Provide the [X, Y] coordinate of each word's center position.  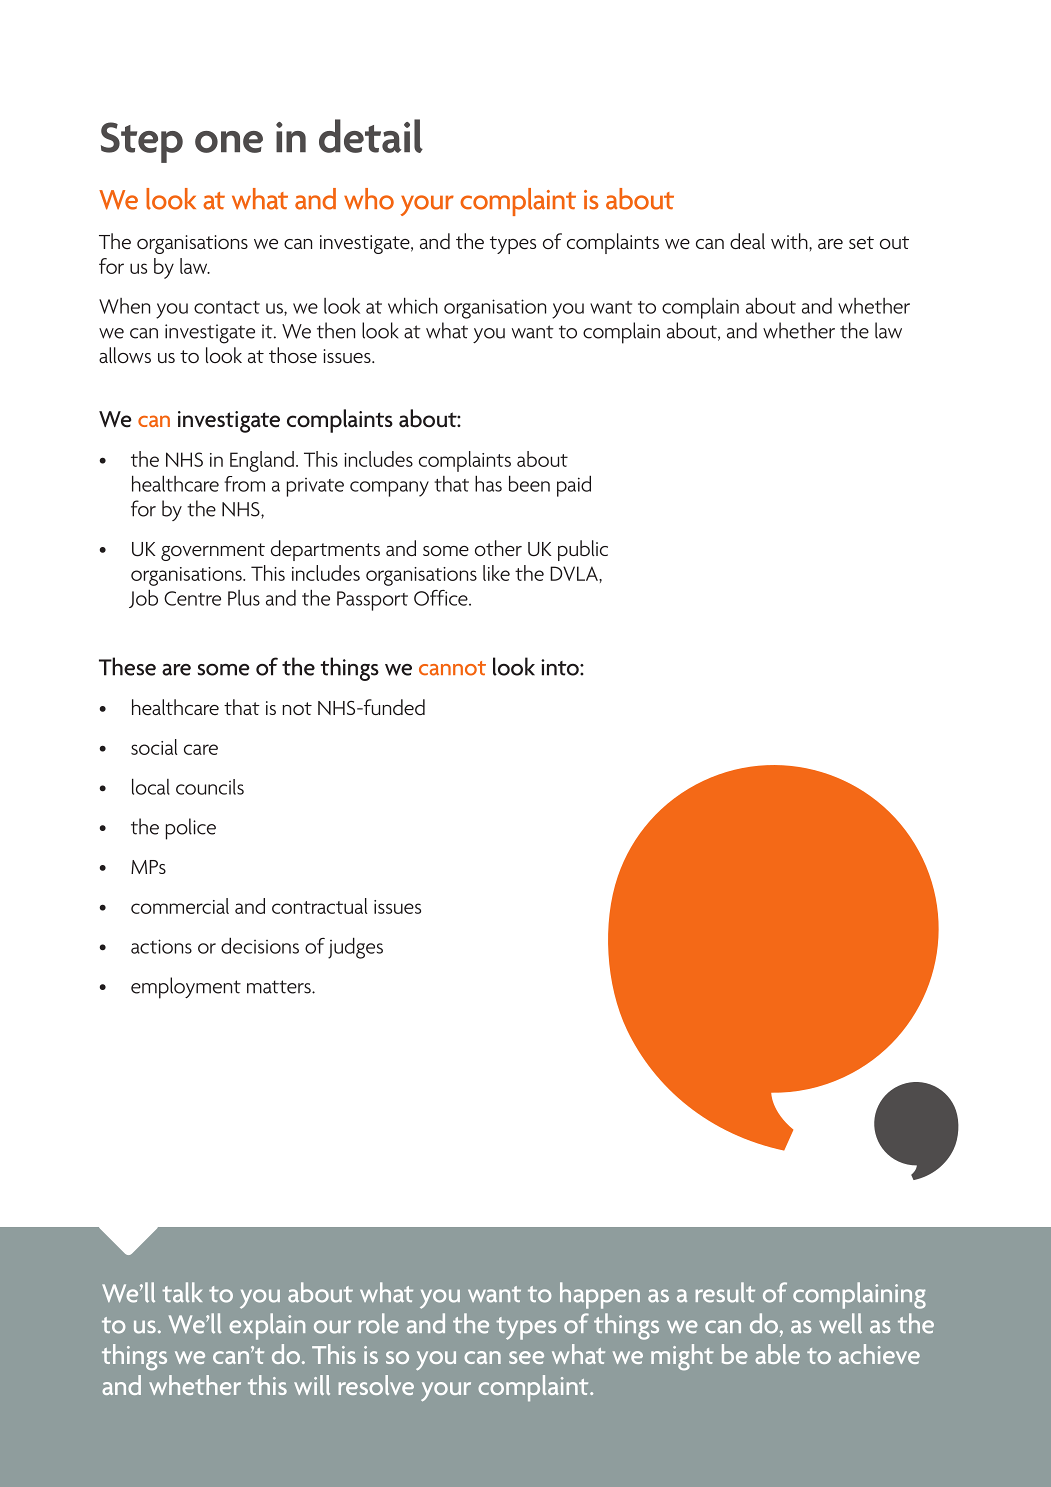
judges [355, 948]
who [369, 199]
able [777, 1354]
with [790, 241]
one [229, 142]
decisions [260, 946]
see [526, 1357]
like [496, 573]
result [725, 1292]
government [213, 552]
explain [267, 1326]
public [583, 550]
